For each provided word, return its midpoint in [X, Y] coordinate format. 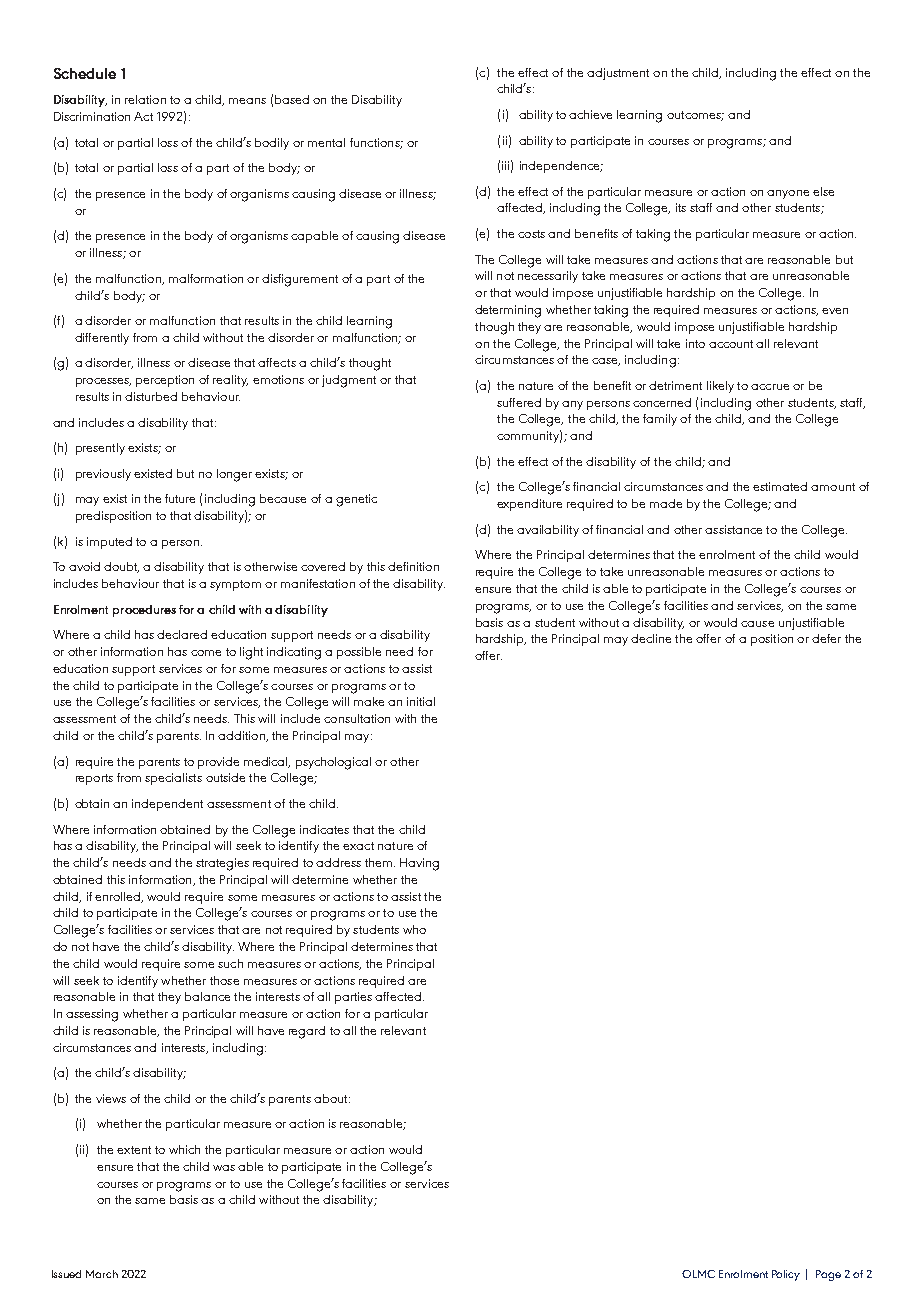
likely [720, 387]
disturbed [151, 396]
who [414, 929]
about [332, 1098]
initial [421, 701]
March [102, 1274]
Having [419, 864]
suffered [519, 402]
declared [182, 634]
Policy [786, 1275]
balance [207, 996]
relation [145, 99]
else [823, 191]
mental [326, 142]
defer [826, 638]
